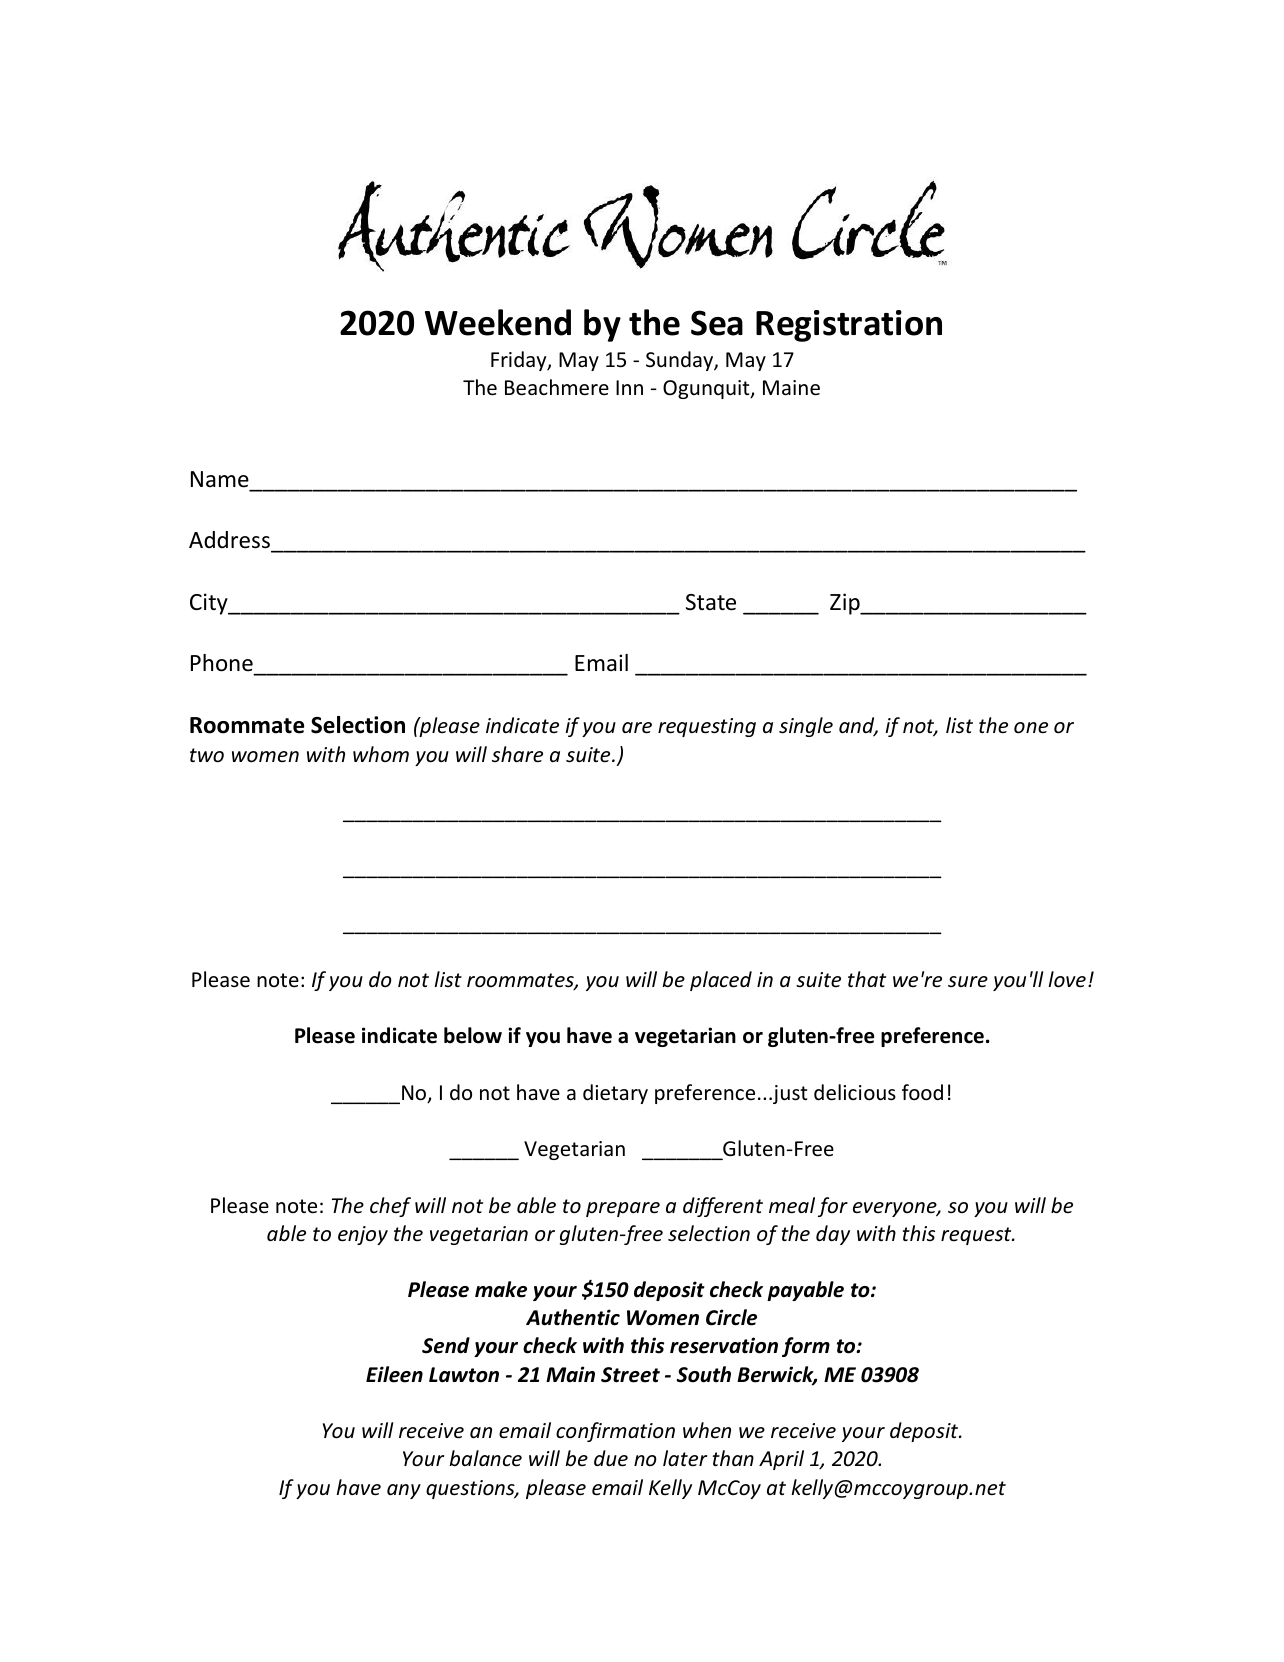 The height and width of the screenshot is (1662, 1284). I want to click on Inn, so click(629, 387).
